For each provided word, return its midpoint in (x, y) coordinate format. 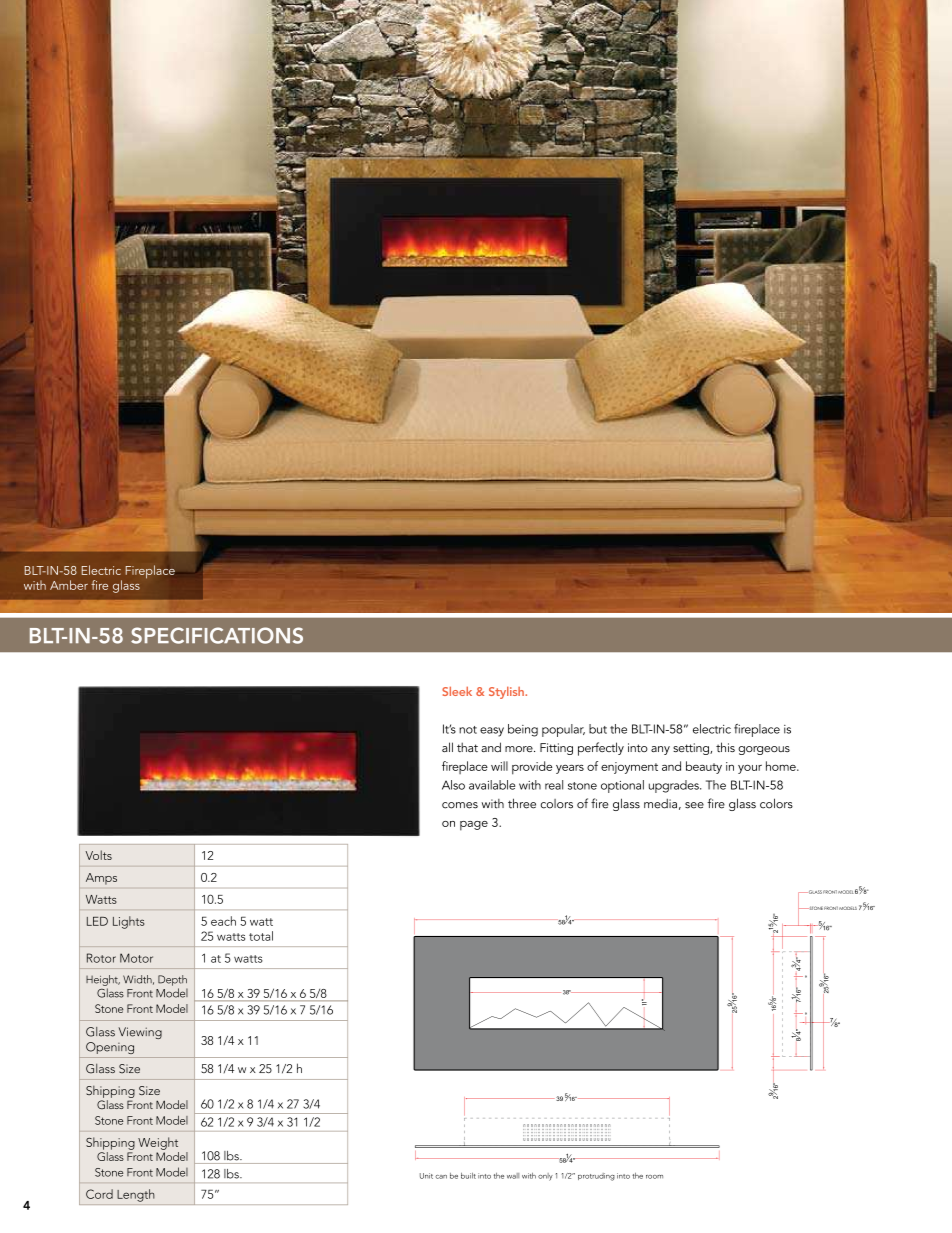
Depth (172, 980)
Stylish (507, 692)
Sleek (457, 691)
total (261, 936)
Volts (98, 855)
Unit (426, 1176)
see (694, 805)
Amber (69, 585)
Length (136, 1195)
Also (453, 785)
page (474, 826)
